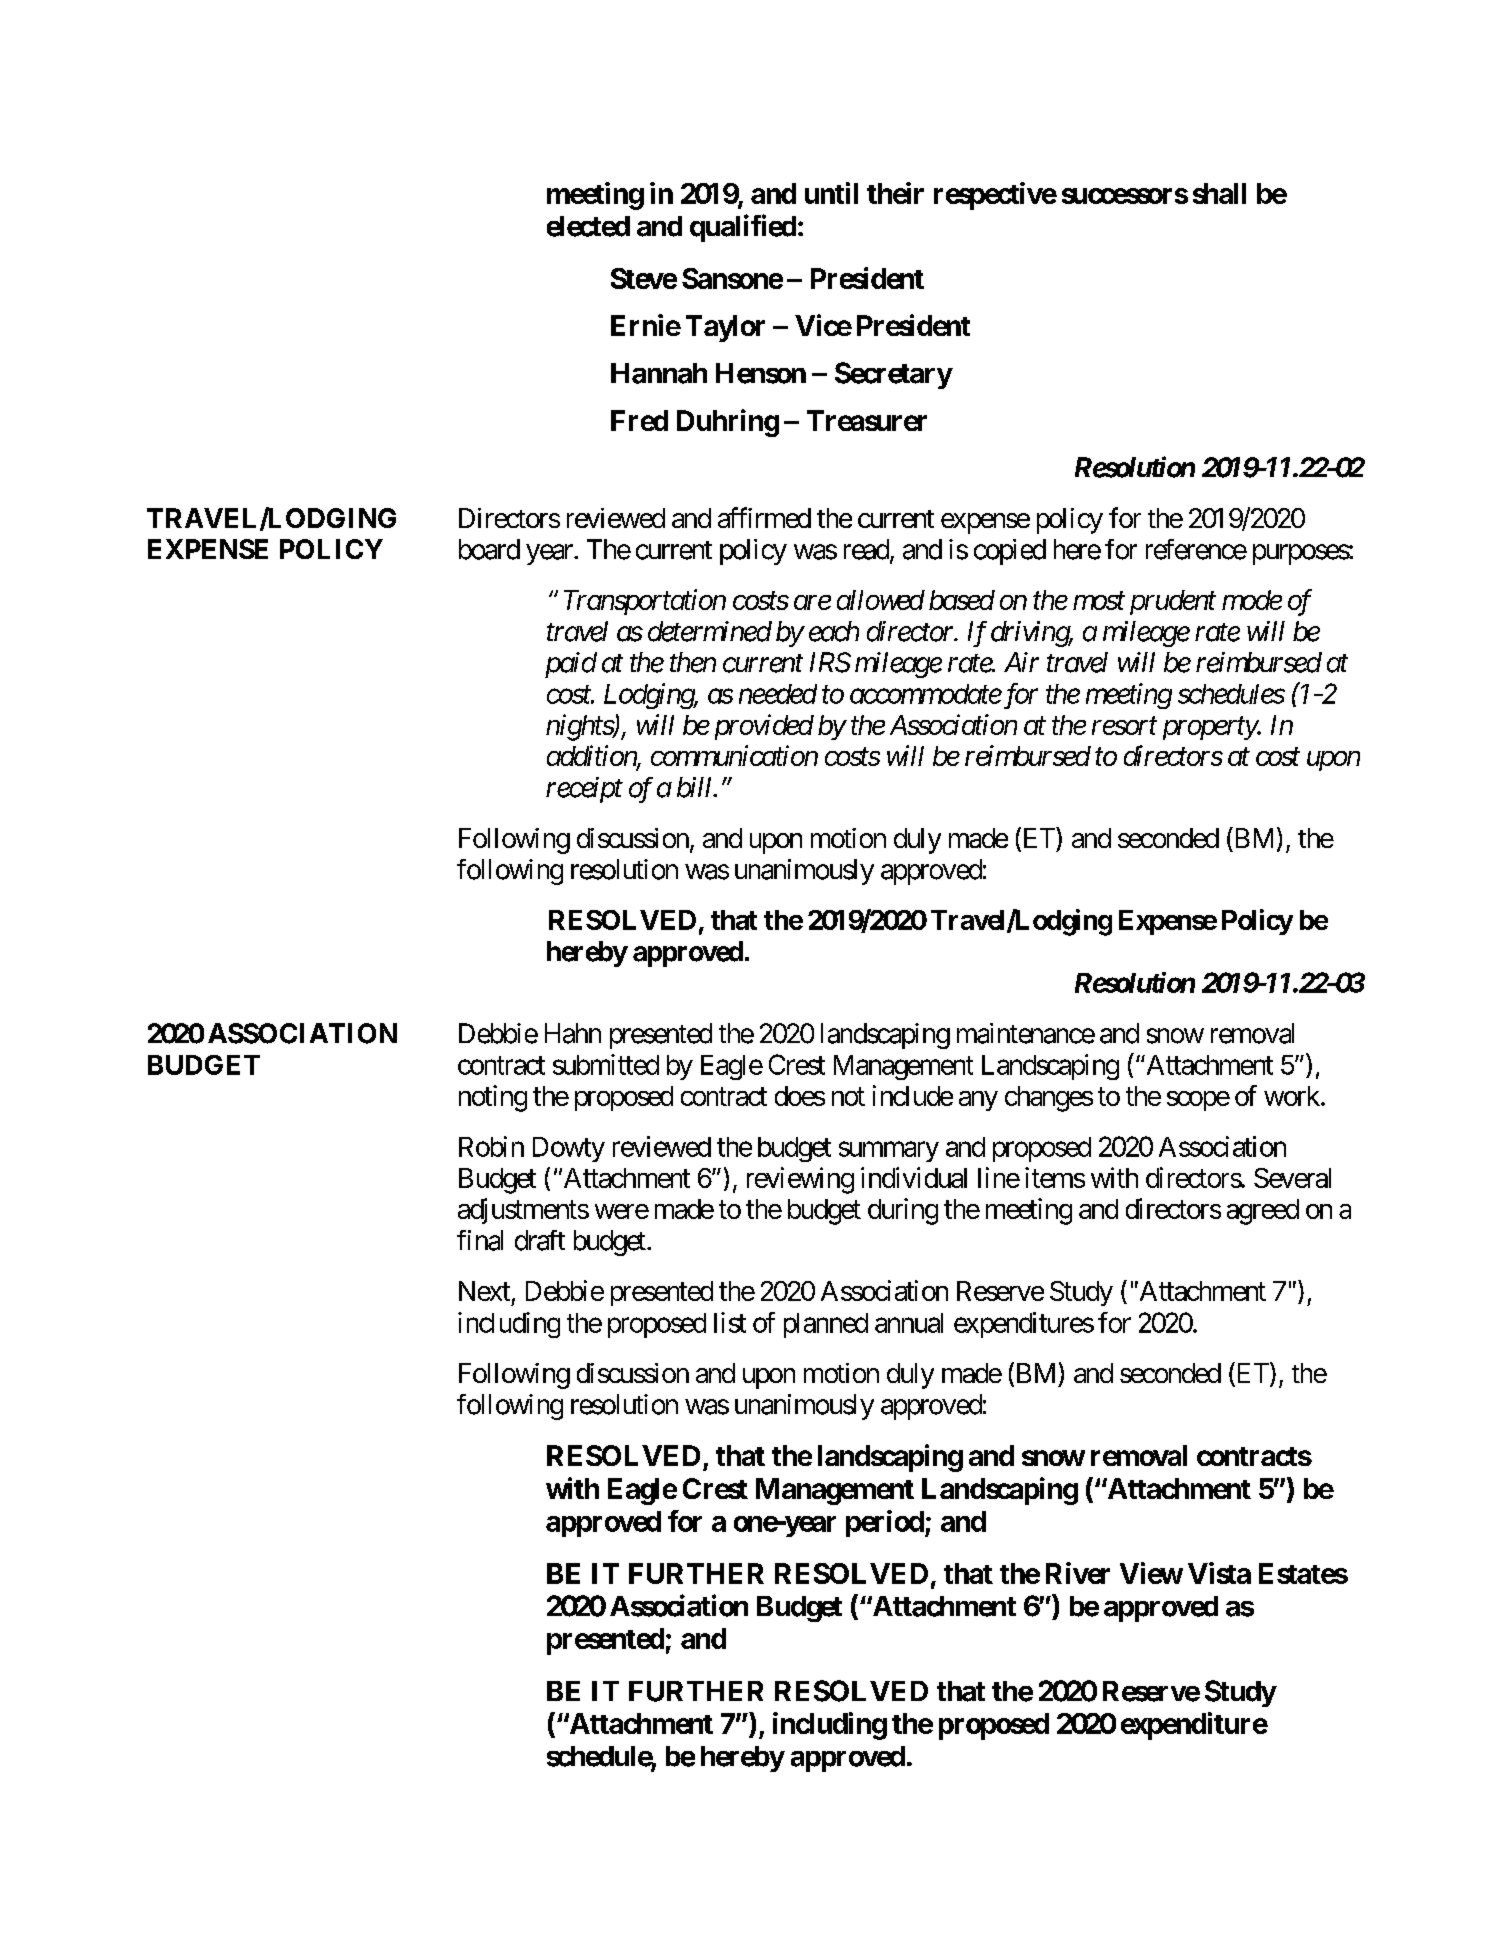  I want to click on Transportation, so click(645, 602).
